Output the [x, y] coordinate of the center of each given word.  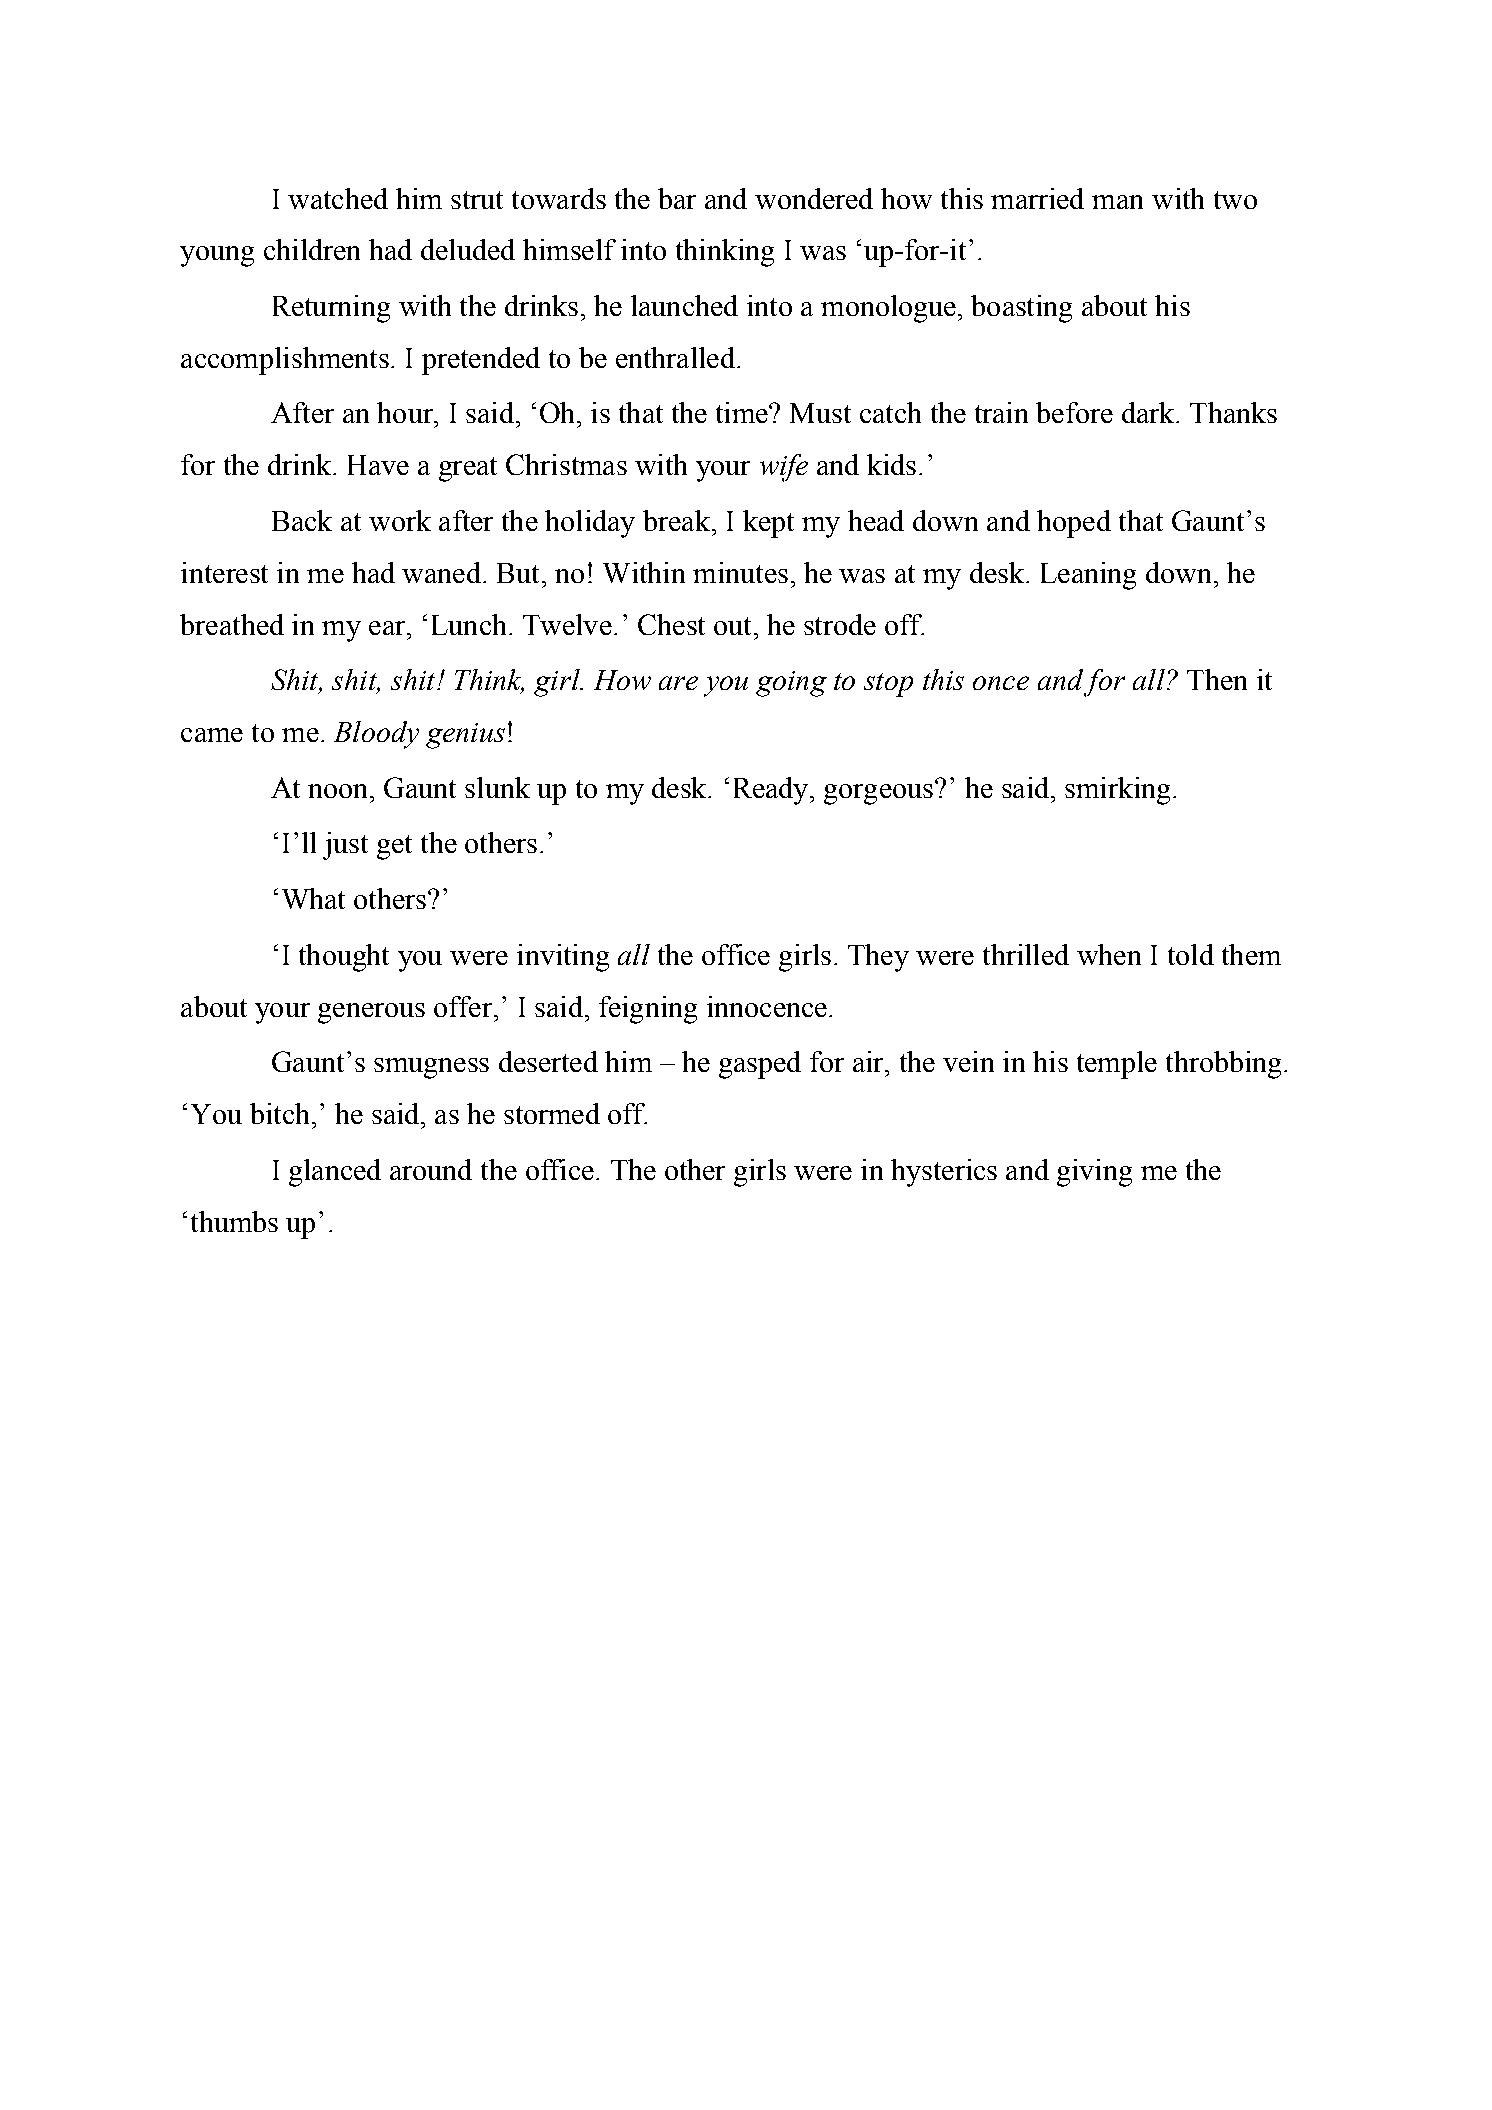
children [312, 249]
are [678, 683]
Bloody [376, 735]
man [1117, 202]
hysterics [944, 1173]
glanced [335, 1173]
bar [677, 198]
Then [1217, 679]
